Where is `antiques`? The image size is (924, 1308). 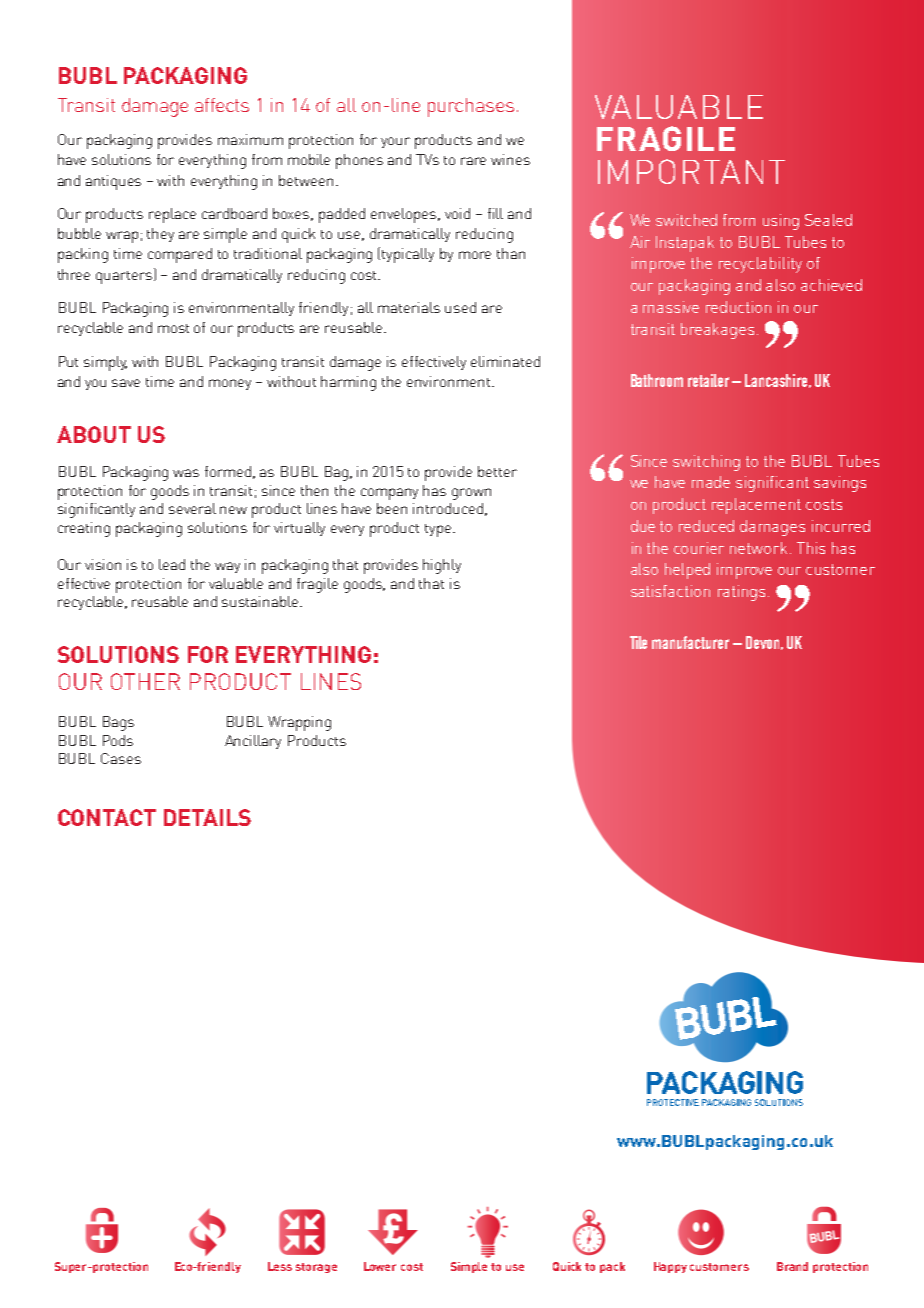 antiques is located at coordinates (113, 182).
